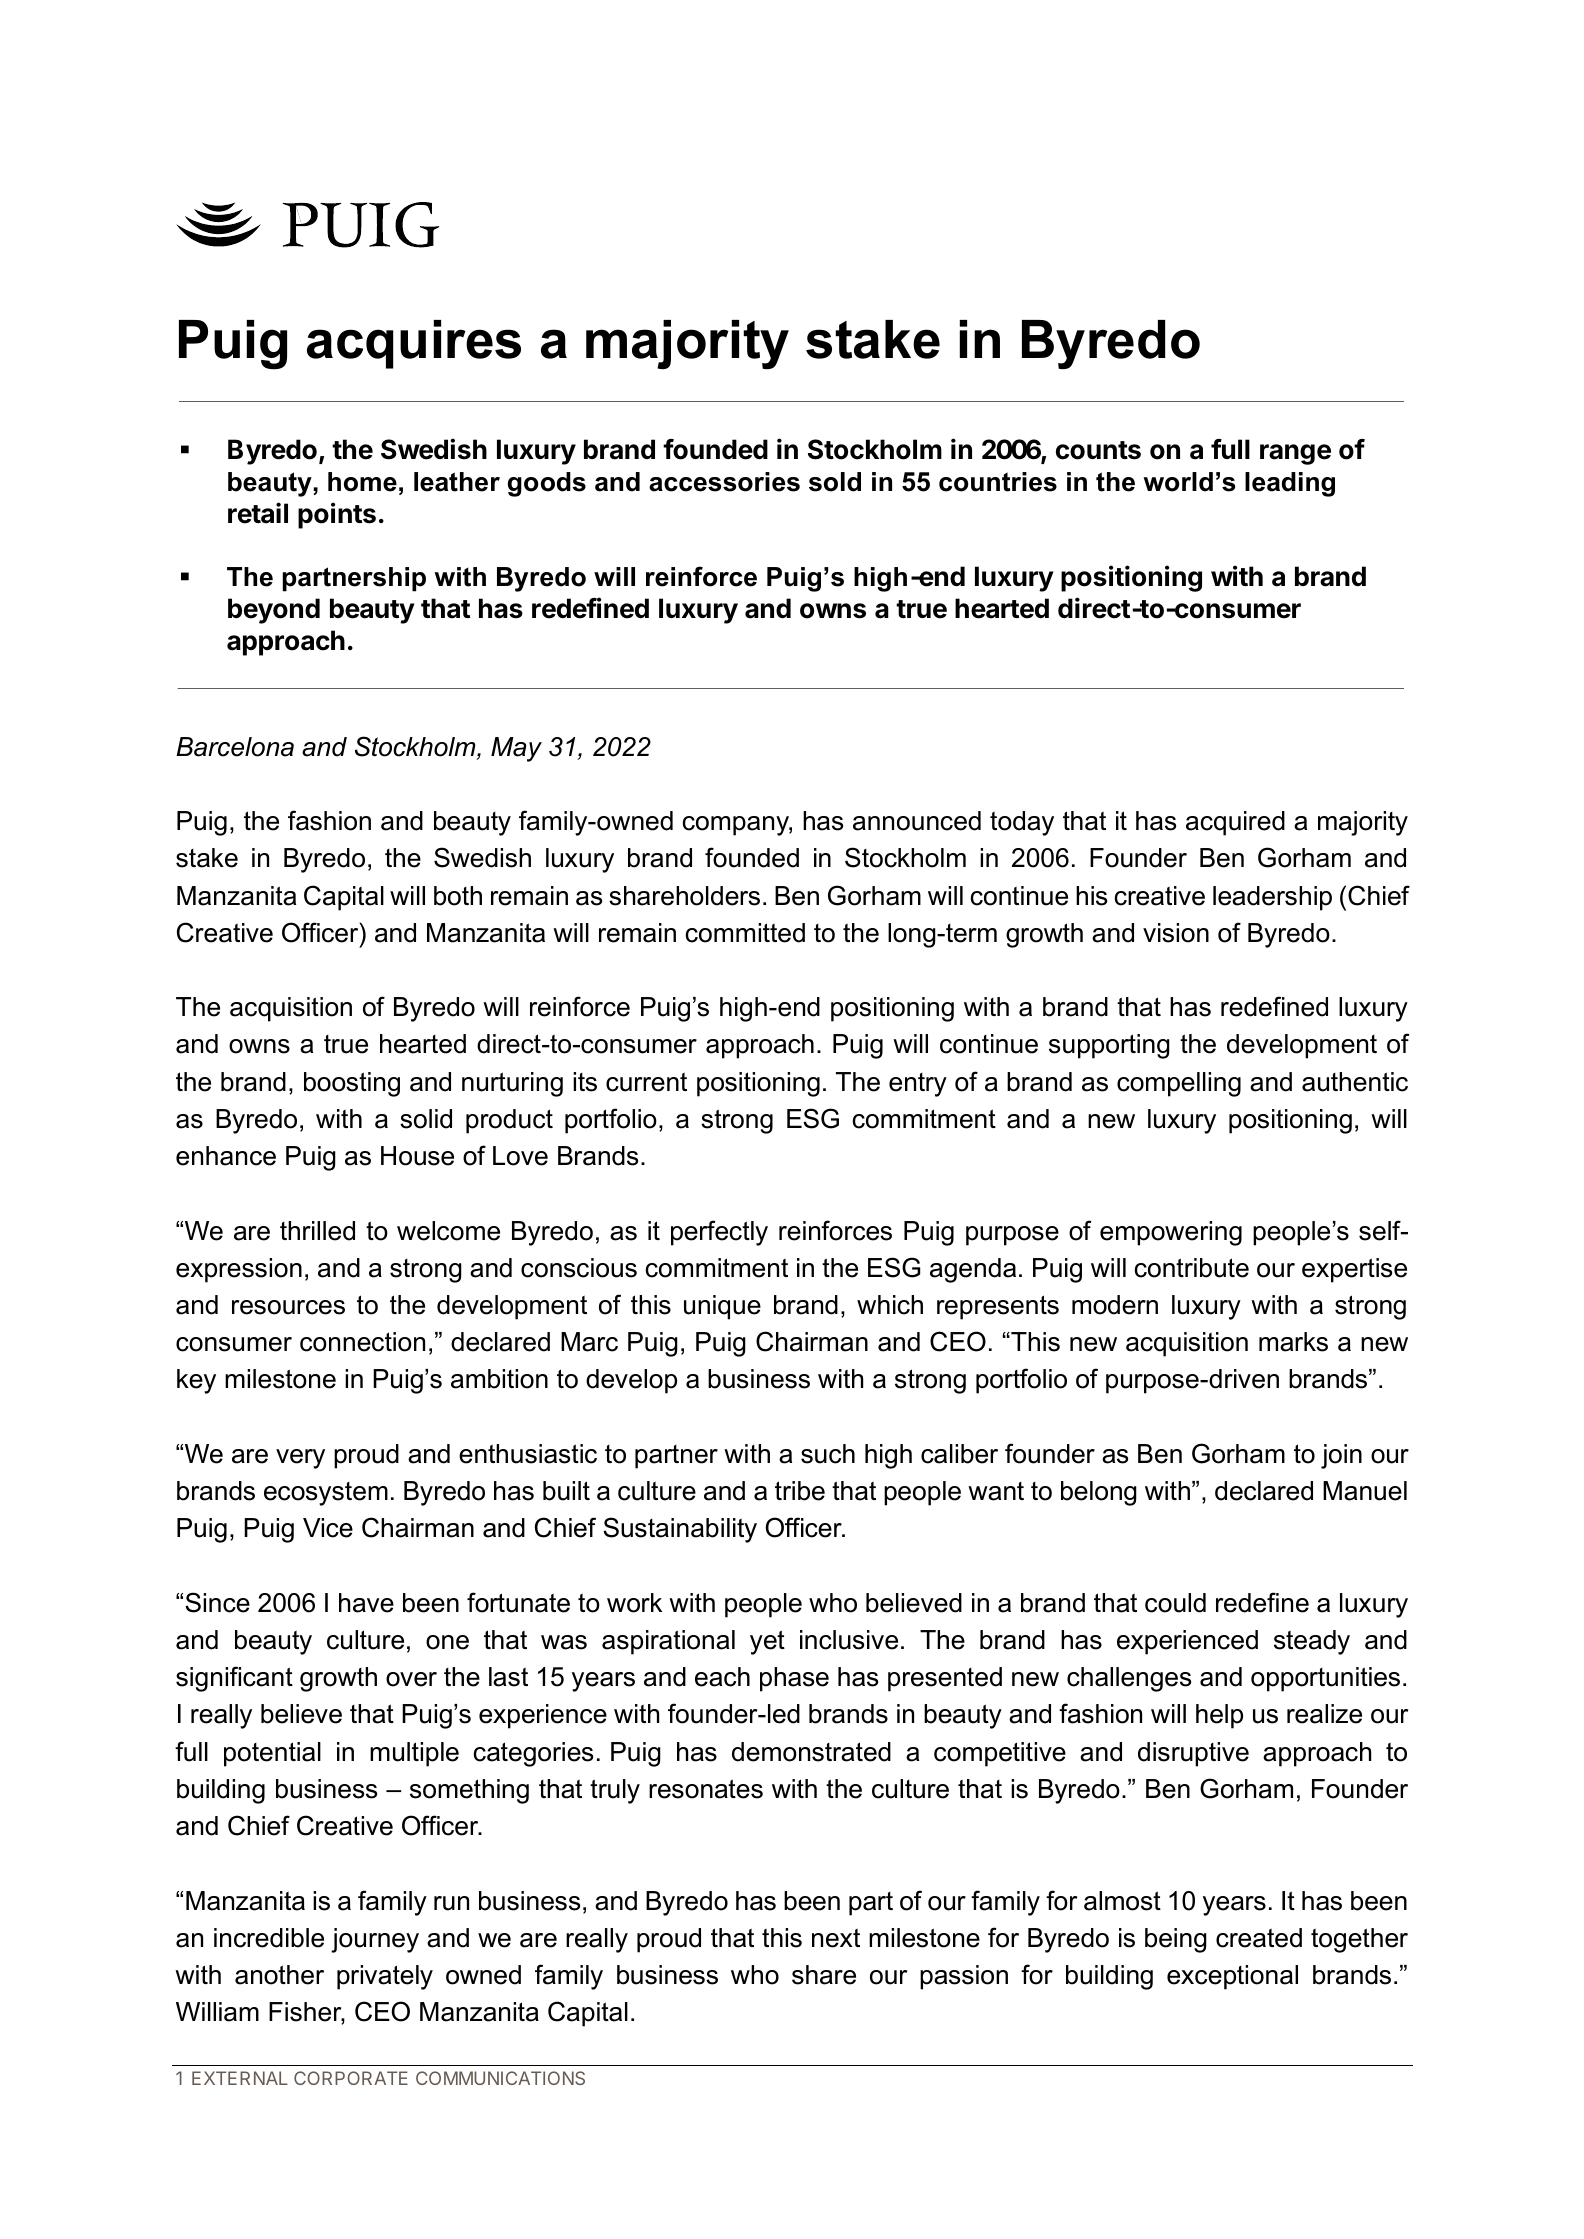 The image size is (1584, 2239). I want to click on CORPORATE, so click(351, 2078).
